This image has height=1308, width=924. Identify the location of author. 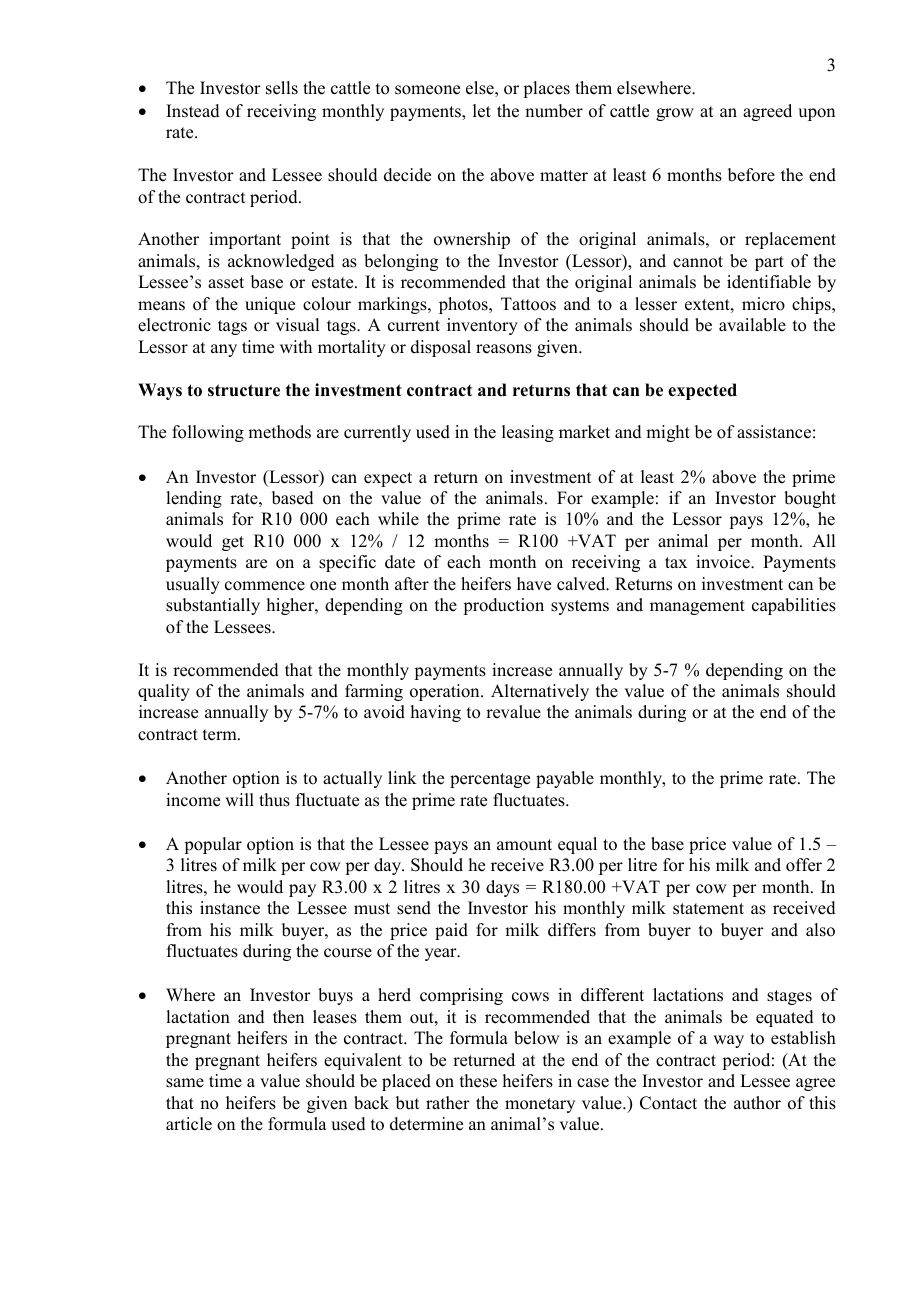
(757, 1103).
